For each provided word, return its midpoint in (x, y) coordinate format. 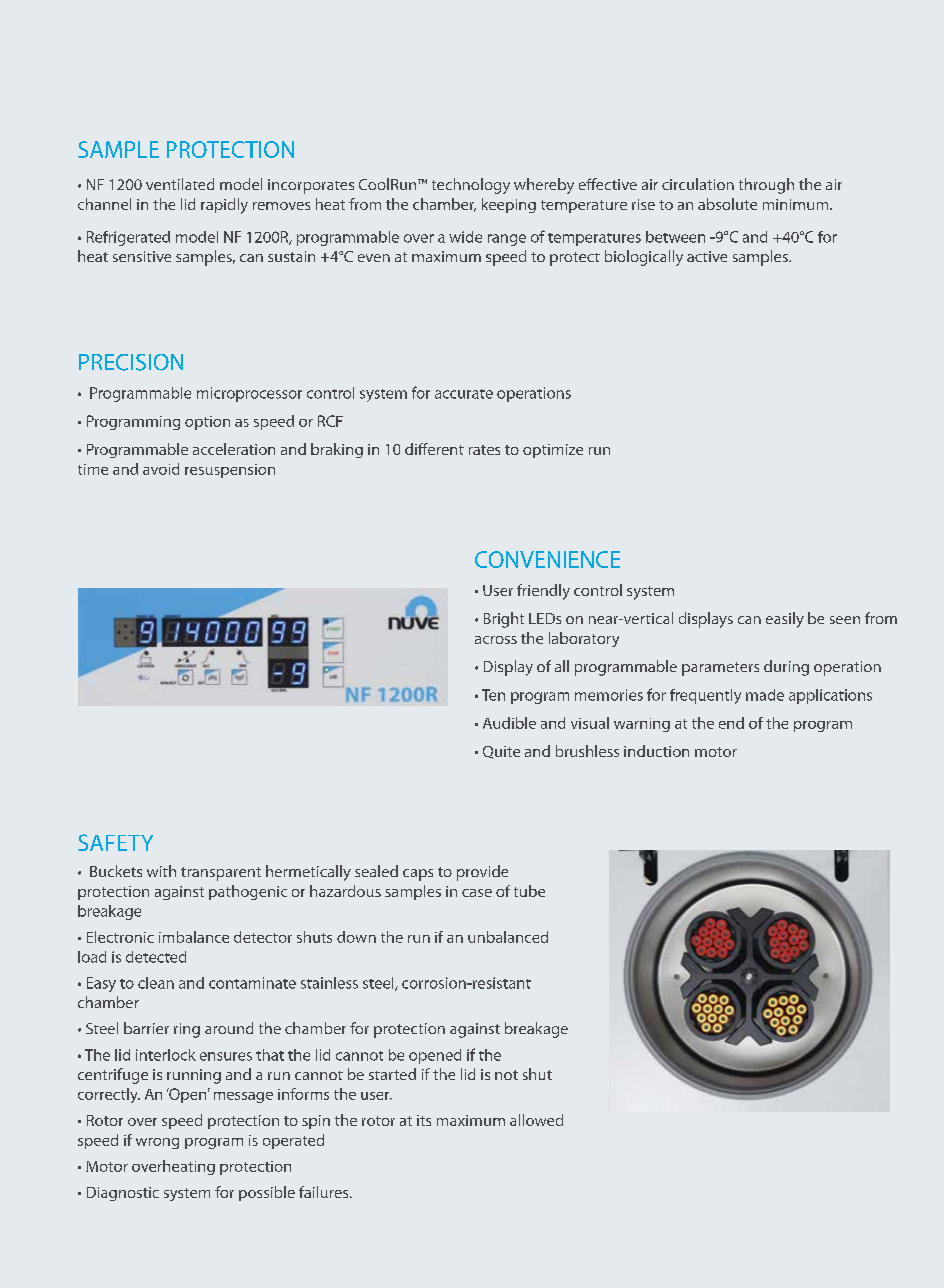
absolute (727, 204)
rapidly (224, 206)
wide (465, 237)
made (765, 695)
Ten (493, 695)
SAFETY (115, 842)
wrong (157, 1143)
